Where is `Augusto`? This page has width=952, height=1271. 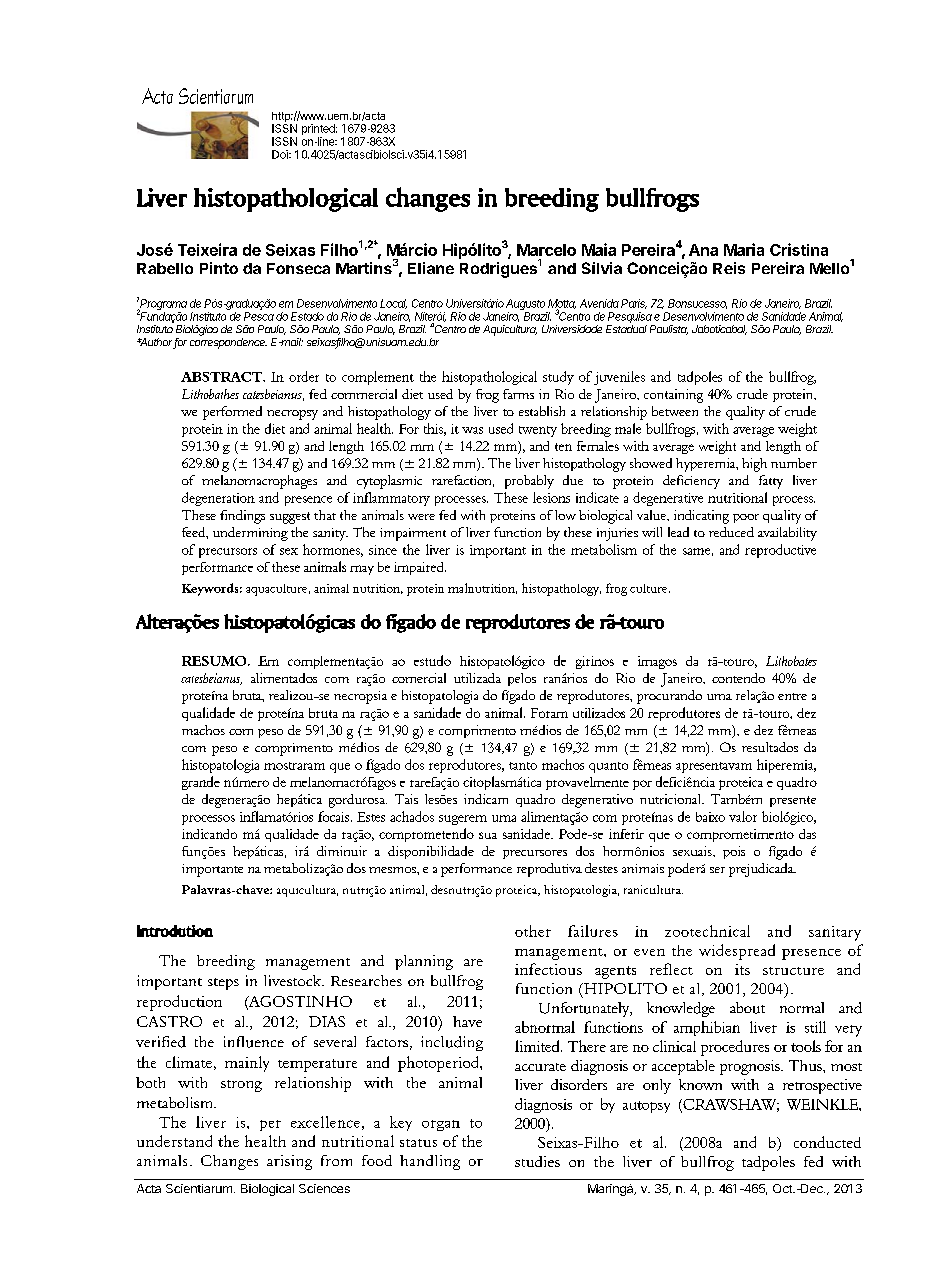 Augusto is located at coordinates (525, 304).
